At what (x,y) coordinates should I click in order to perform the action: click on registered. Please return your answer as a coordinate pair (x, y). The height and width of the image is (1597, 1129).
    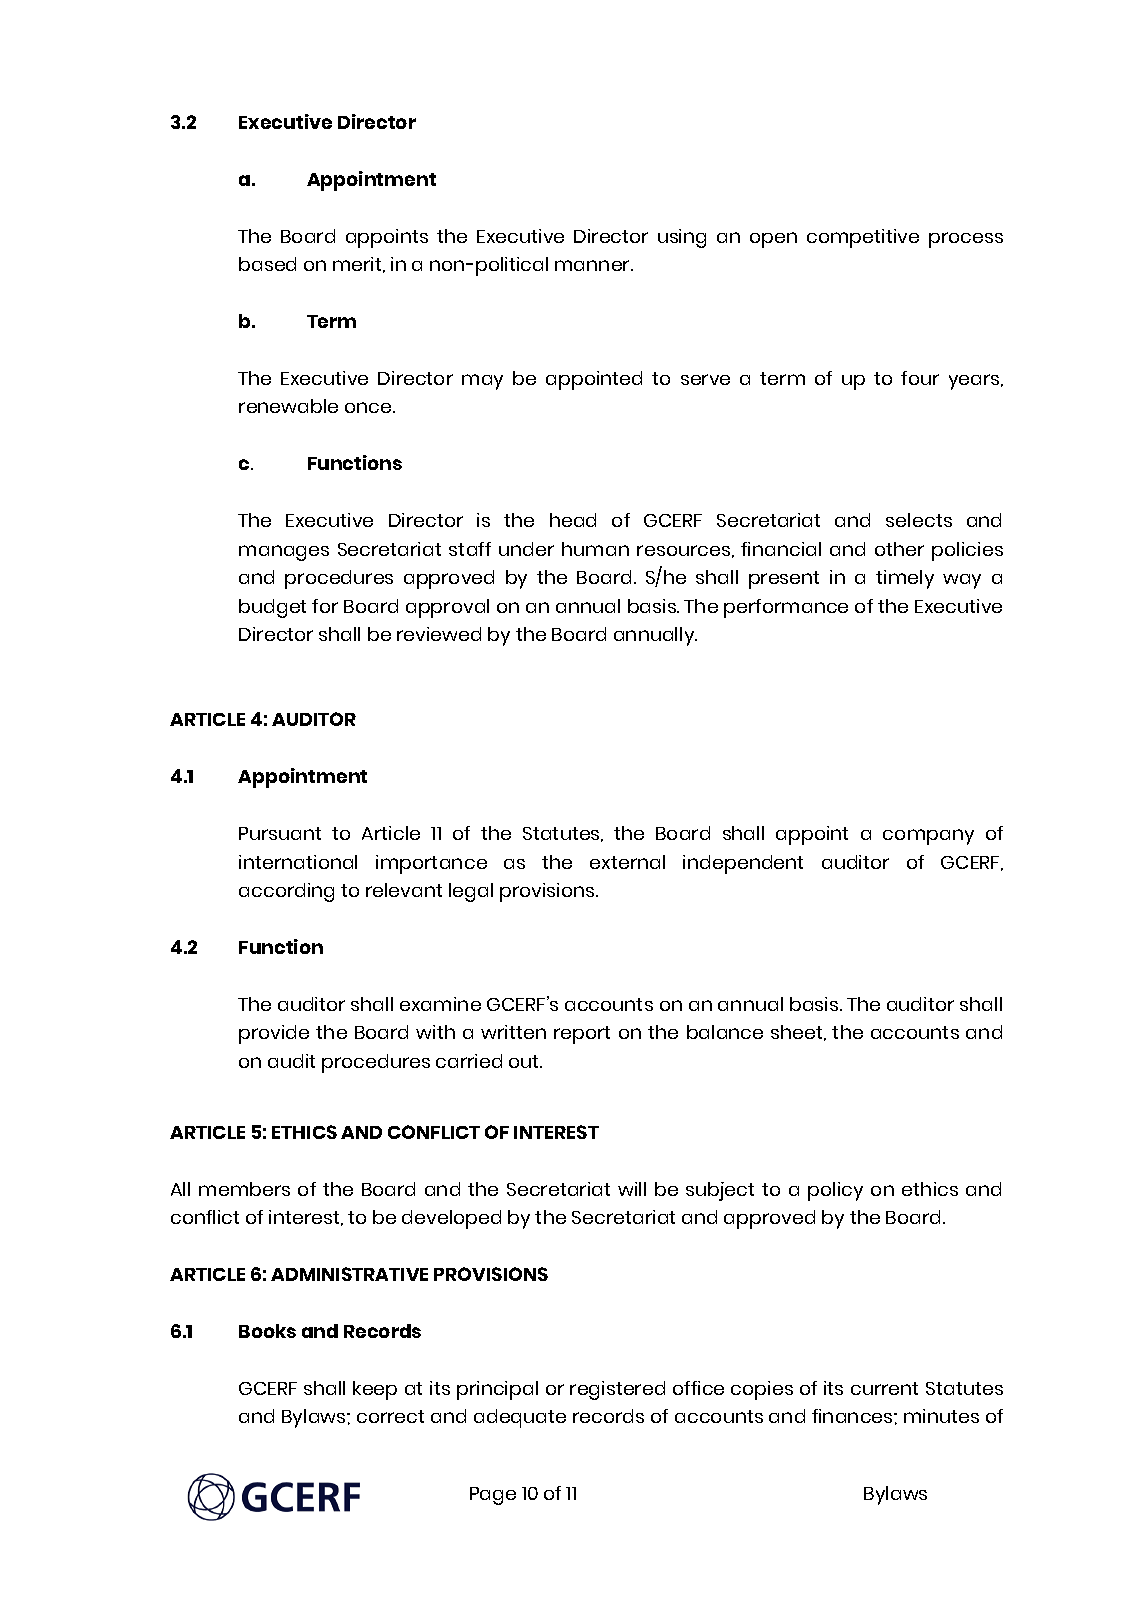
    Looking at the image, I should click on (617, 1390).
